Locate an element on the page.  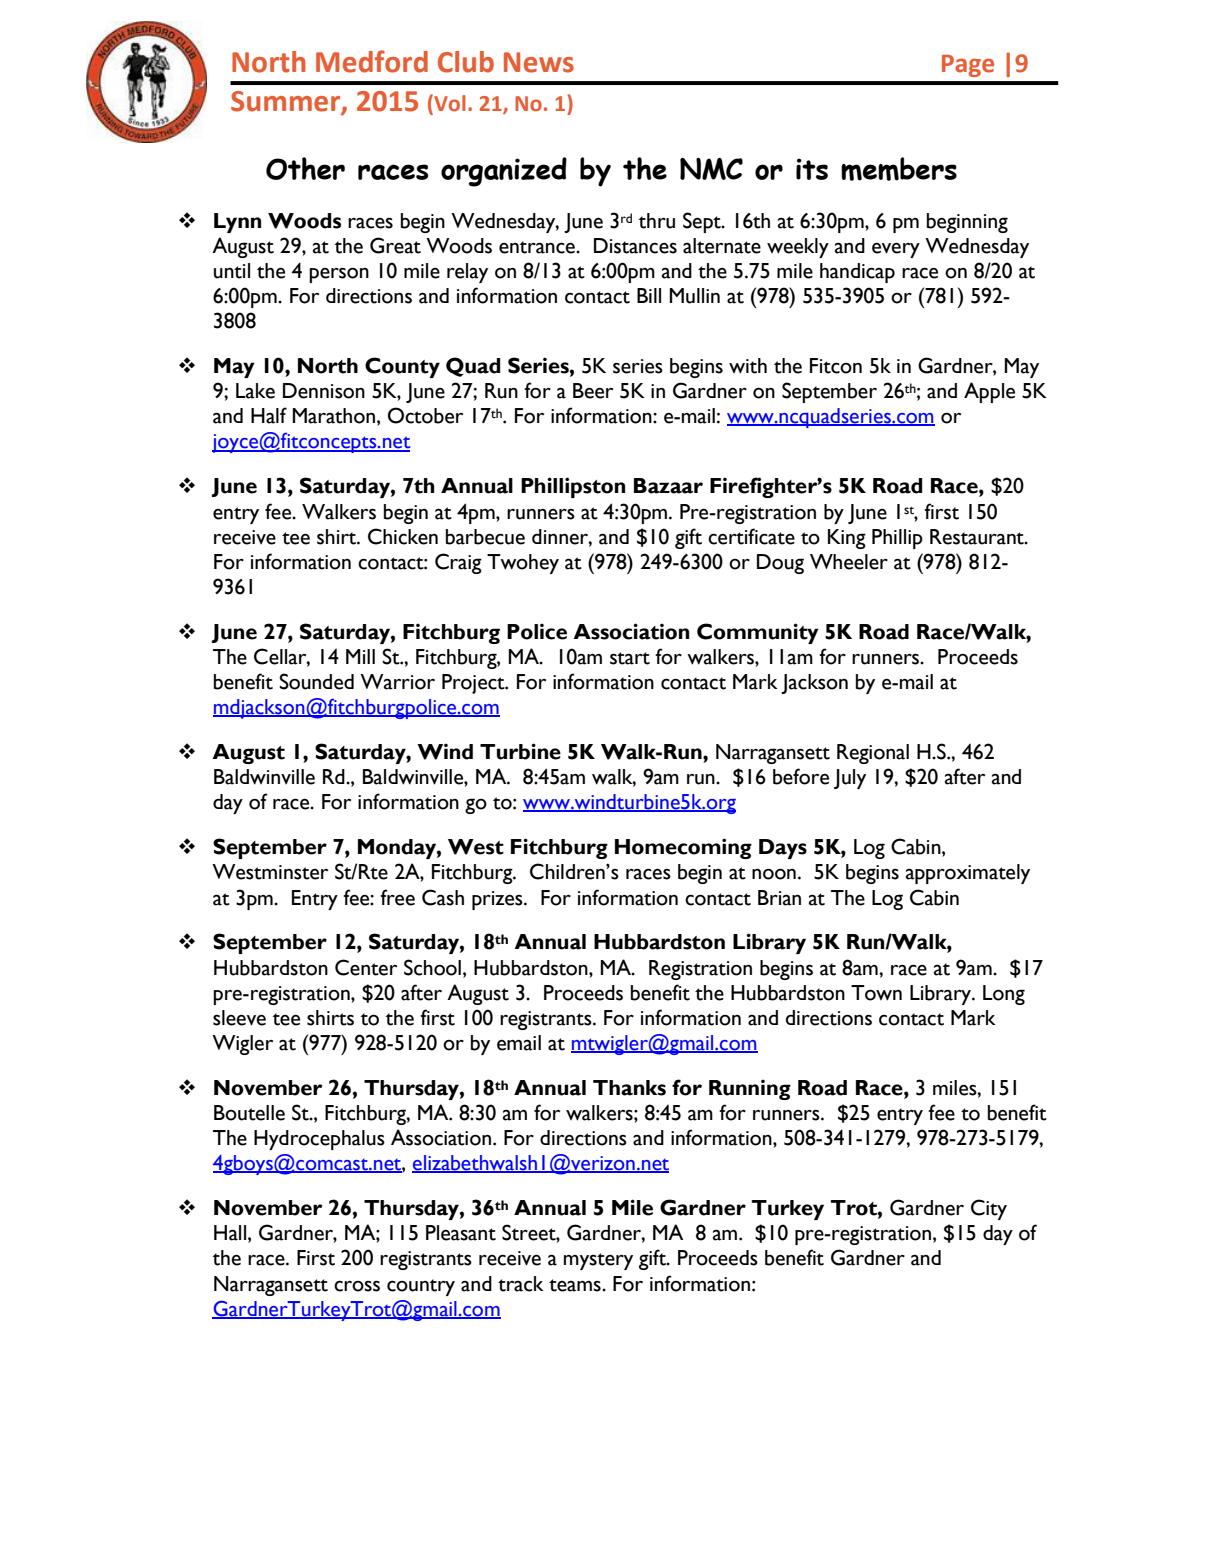
Center is located at coordinates (366, 967).
